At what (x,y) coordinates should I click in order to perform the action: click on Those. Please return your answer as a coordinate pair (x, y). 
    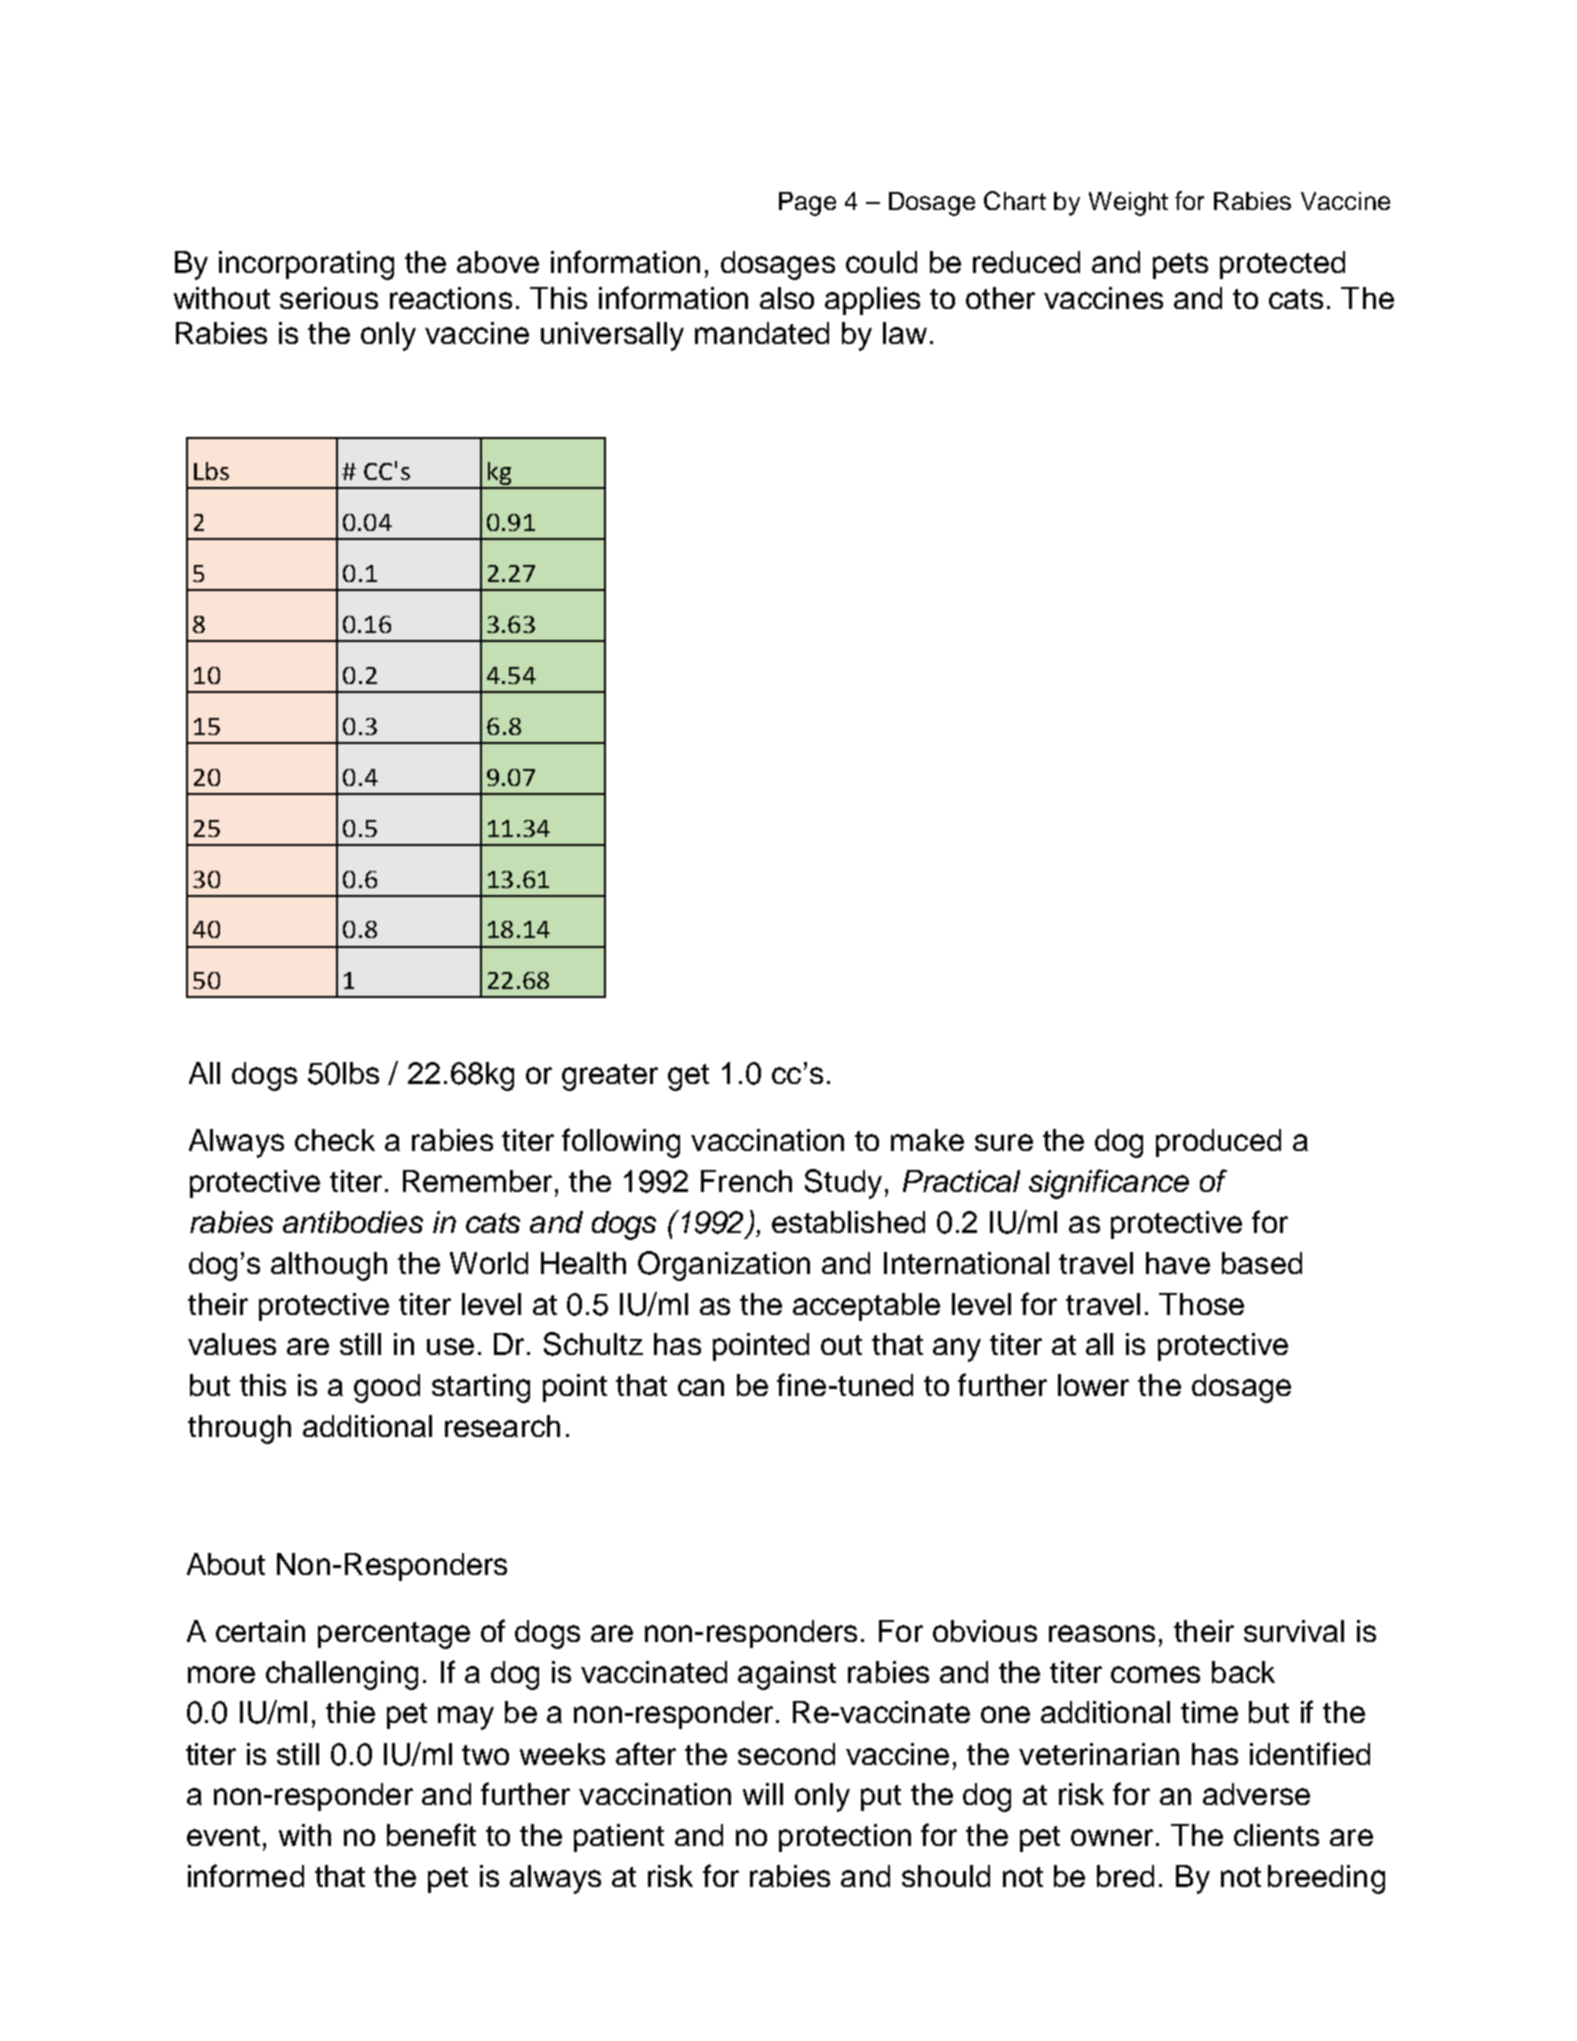
    Looking at the image, I should click on (1201, 1304).
